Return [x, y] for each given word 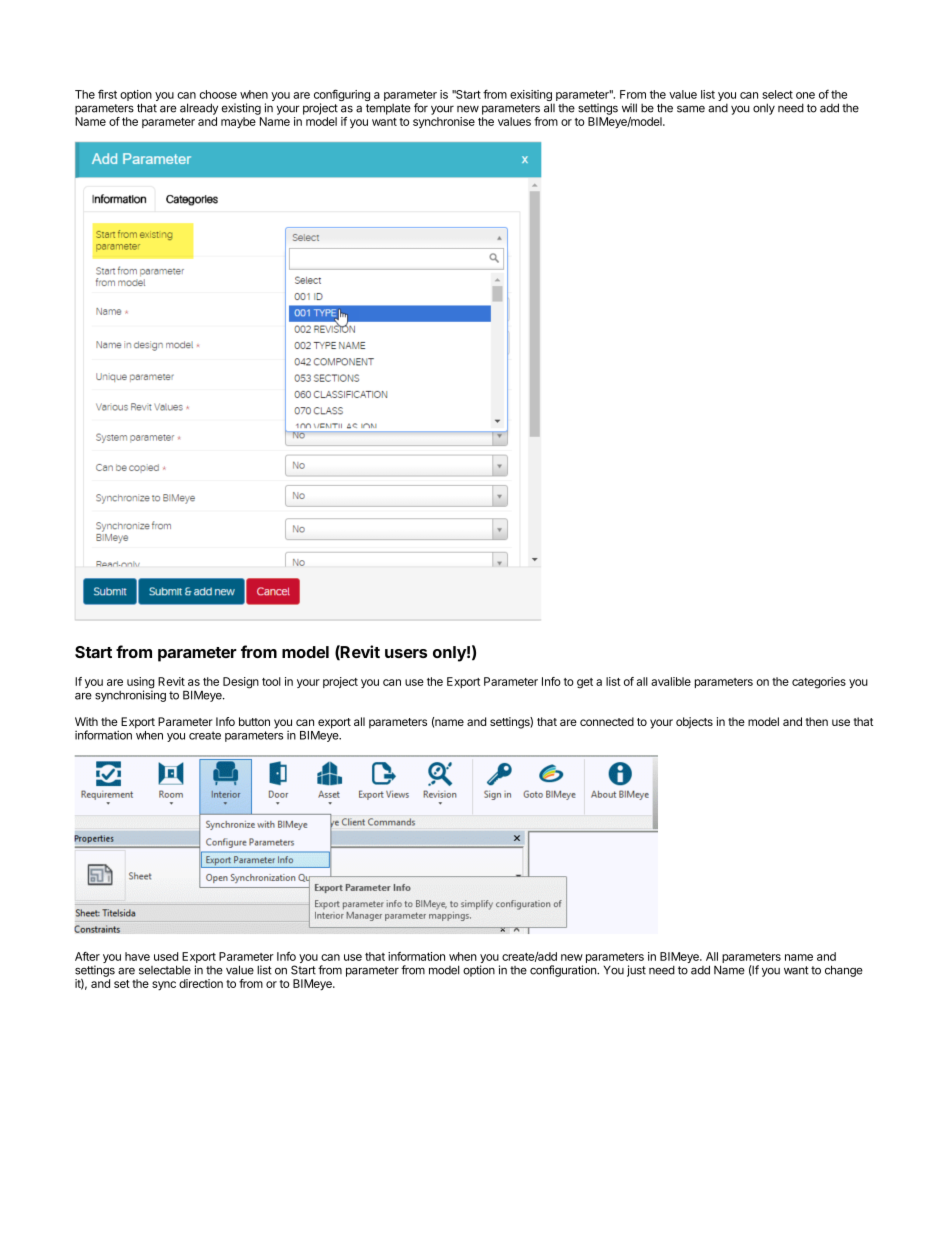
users [406, 653]
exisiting [531, 97]
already [199, 109]
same [691, 109]
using [141, 684]
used [166, 956]
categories [819, 683]
